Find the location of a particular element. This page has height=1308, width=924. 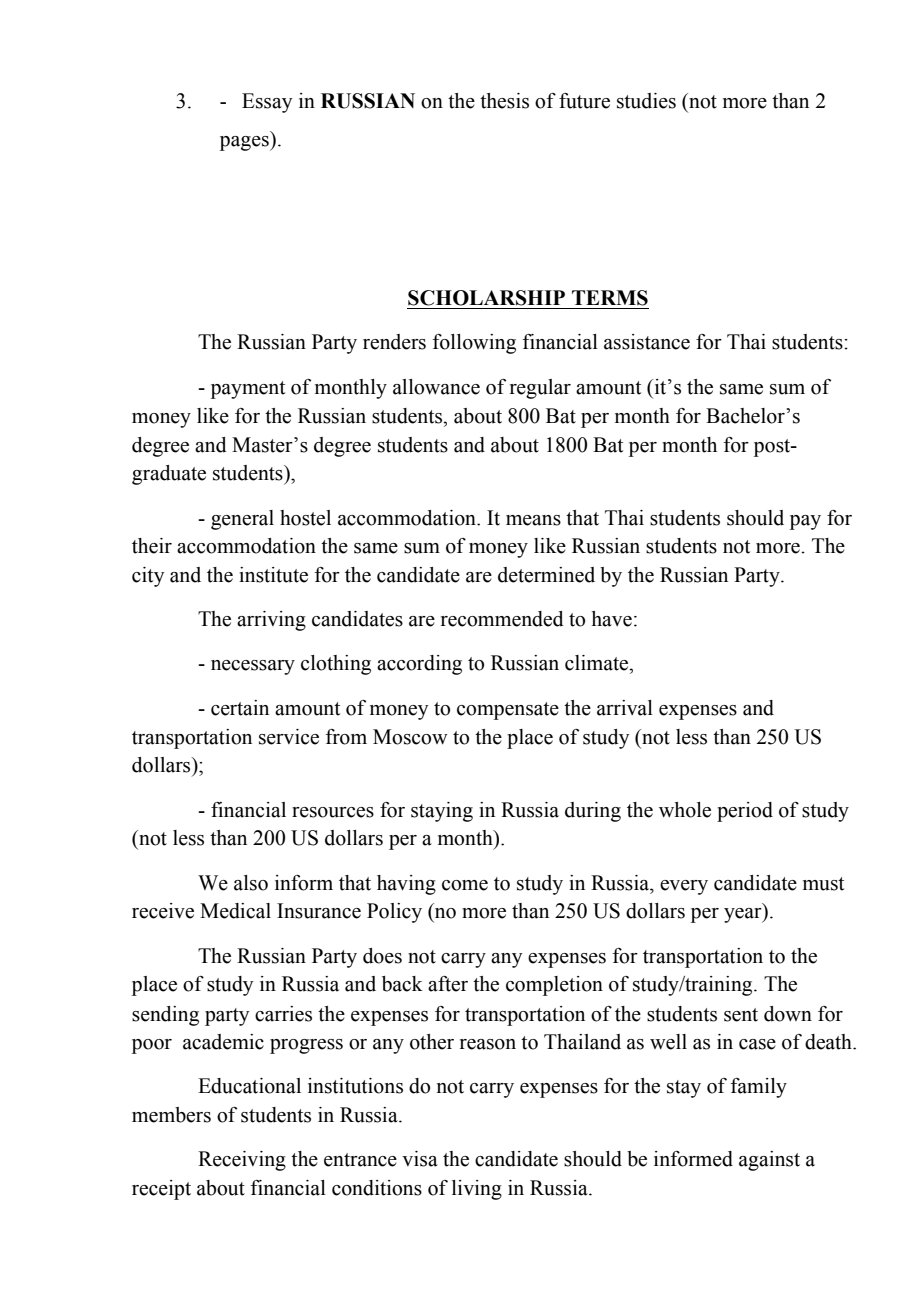

thesis is located at coordinates (504, 101).
